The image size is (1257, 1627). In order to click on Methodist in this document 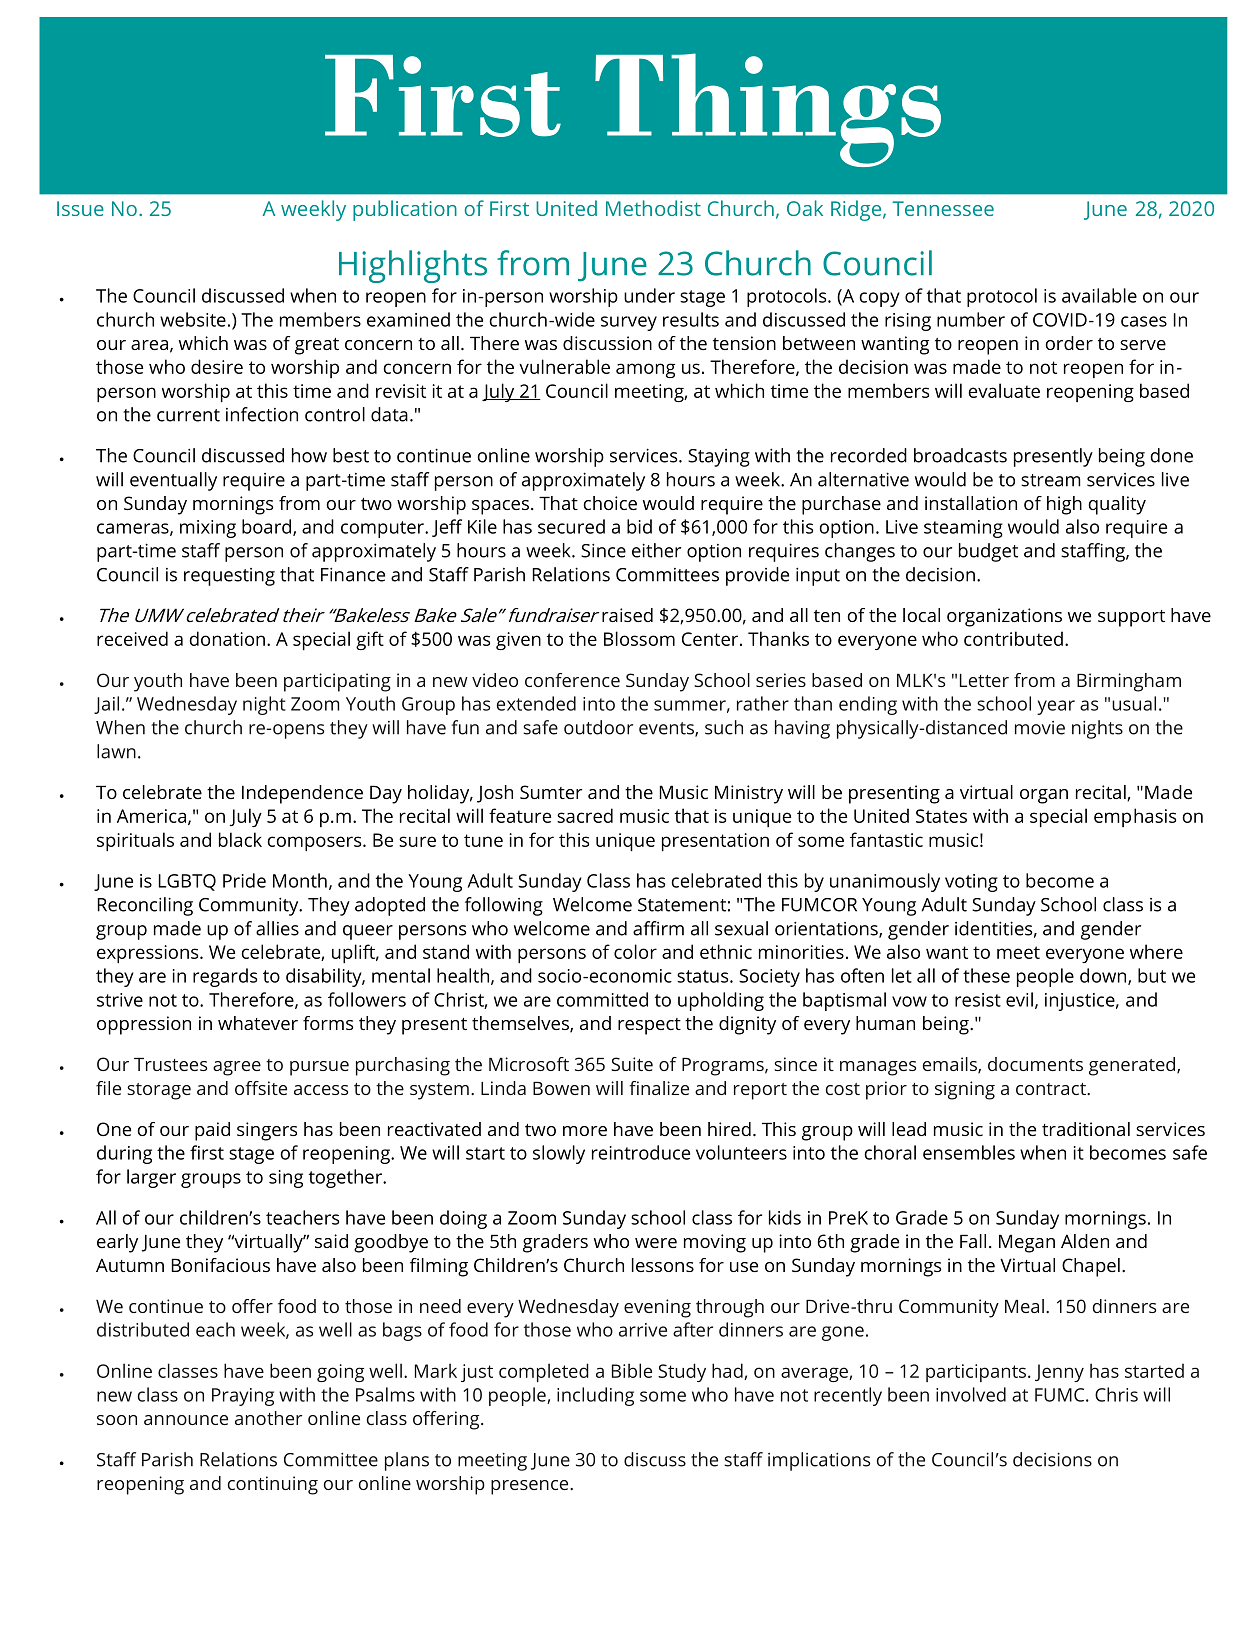, I will do `click(653, 208)`.
